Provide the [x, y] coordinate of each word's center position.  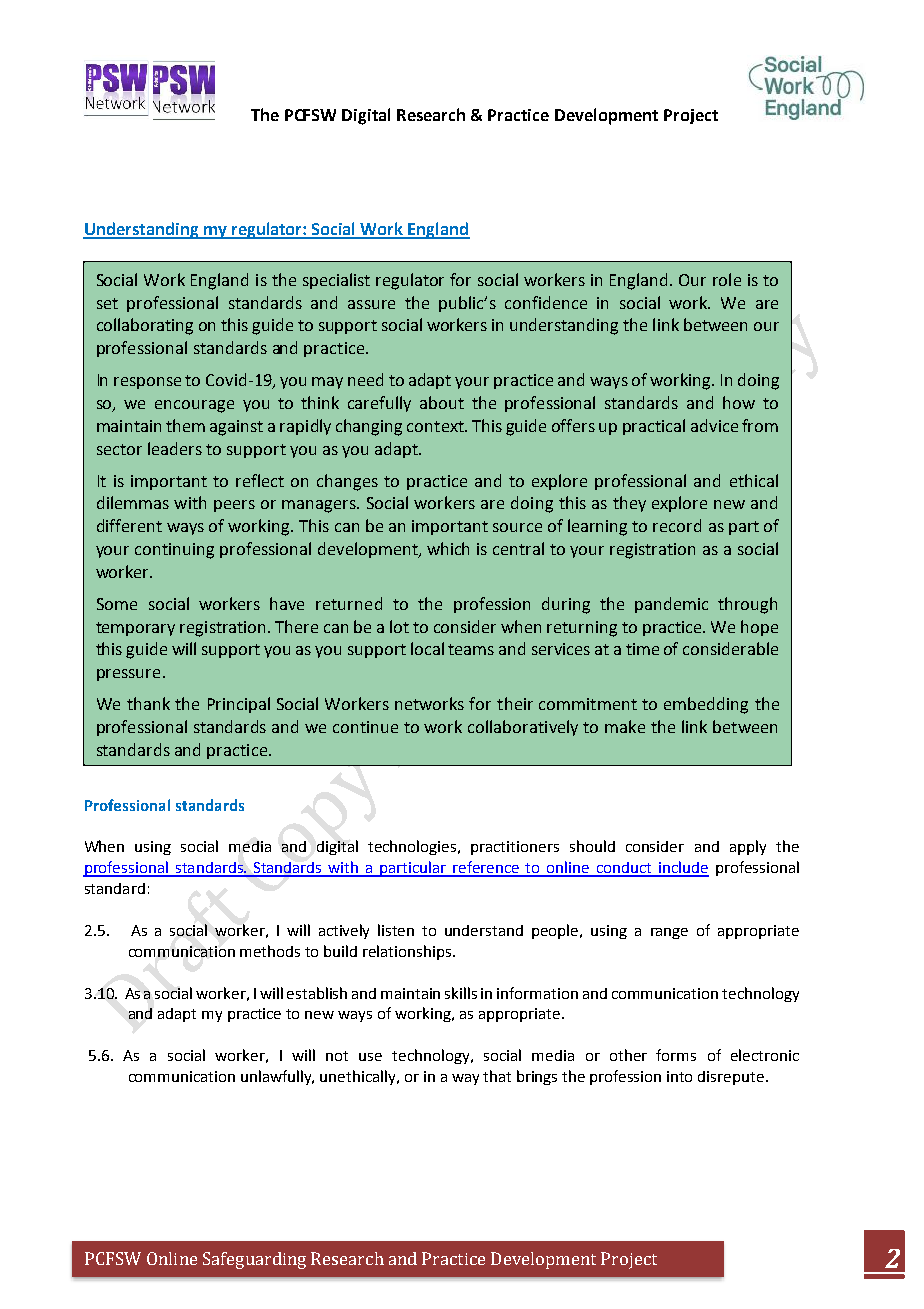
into [679, 1076]
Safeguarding [254, 1260]
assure [371, 304]
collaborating [145, 326]
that [497, 1076]
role [727, 279]
